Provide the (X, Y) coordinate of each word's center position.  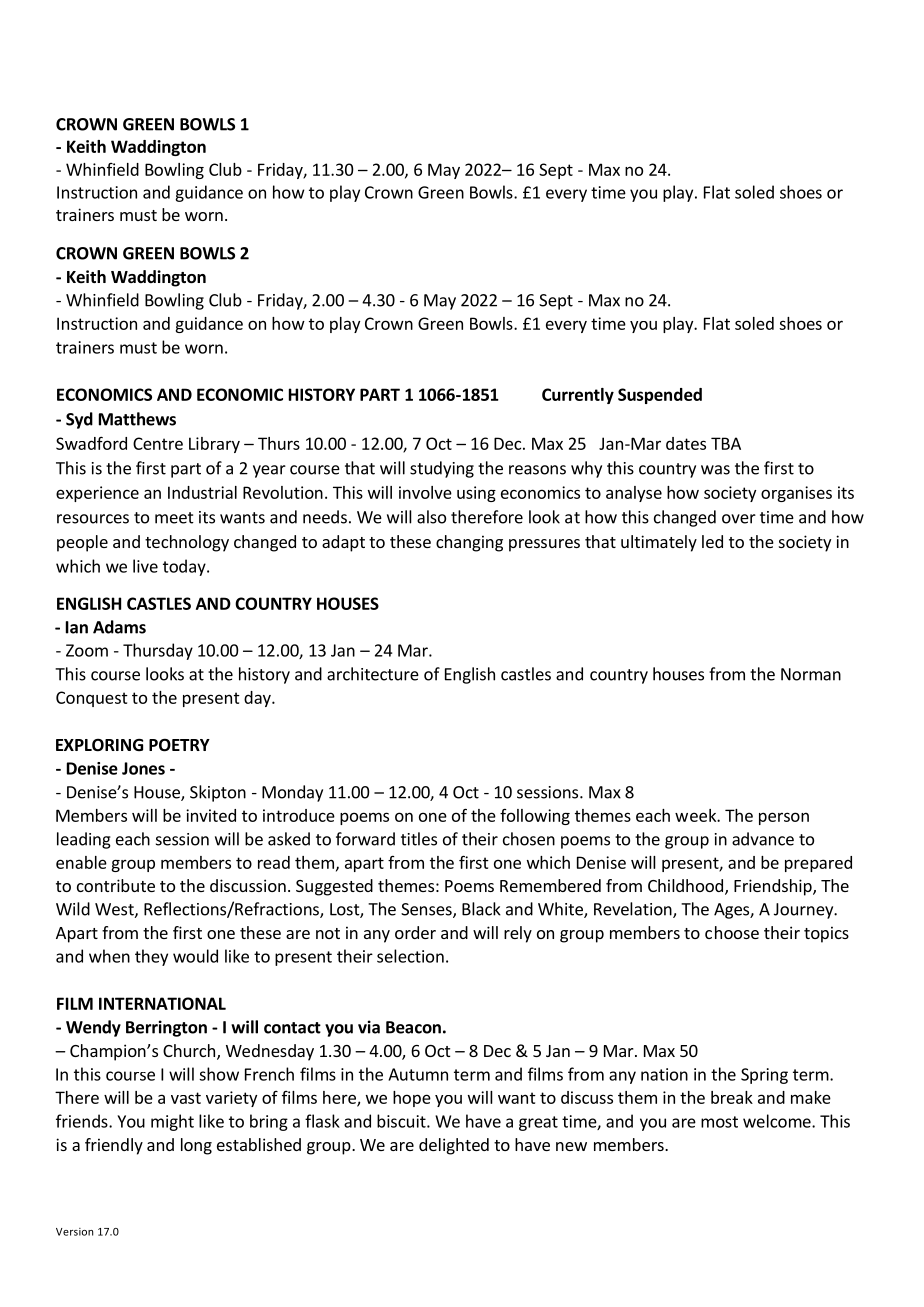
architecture (373, 674)
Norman (811, 674)
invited (211, 815)
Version (74, 1232)
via (369, 1027)
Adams (119, 627)
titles (419, 839)
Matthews (137, 419)
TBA (726, 443)
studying (442, 469)
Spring (764, 1076)
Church (189, 1050)
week (696, 815)
